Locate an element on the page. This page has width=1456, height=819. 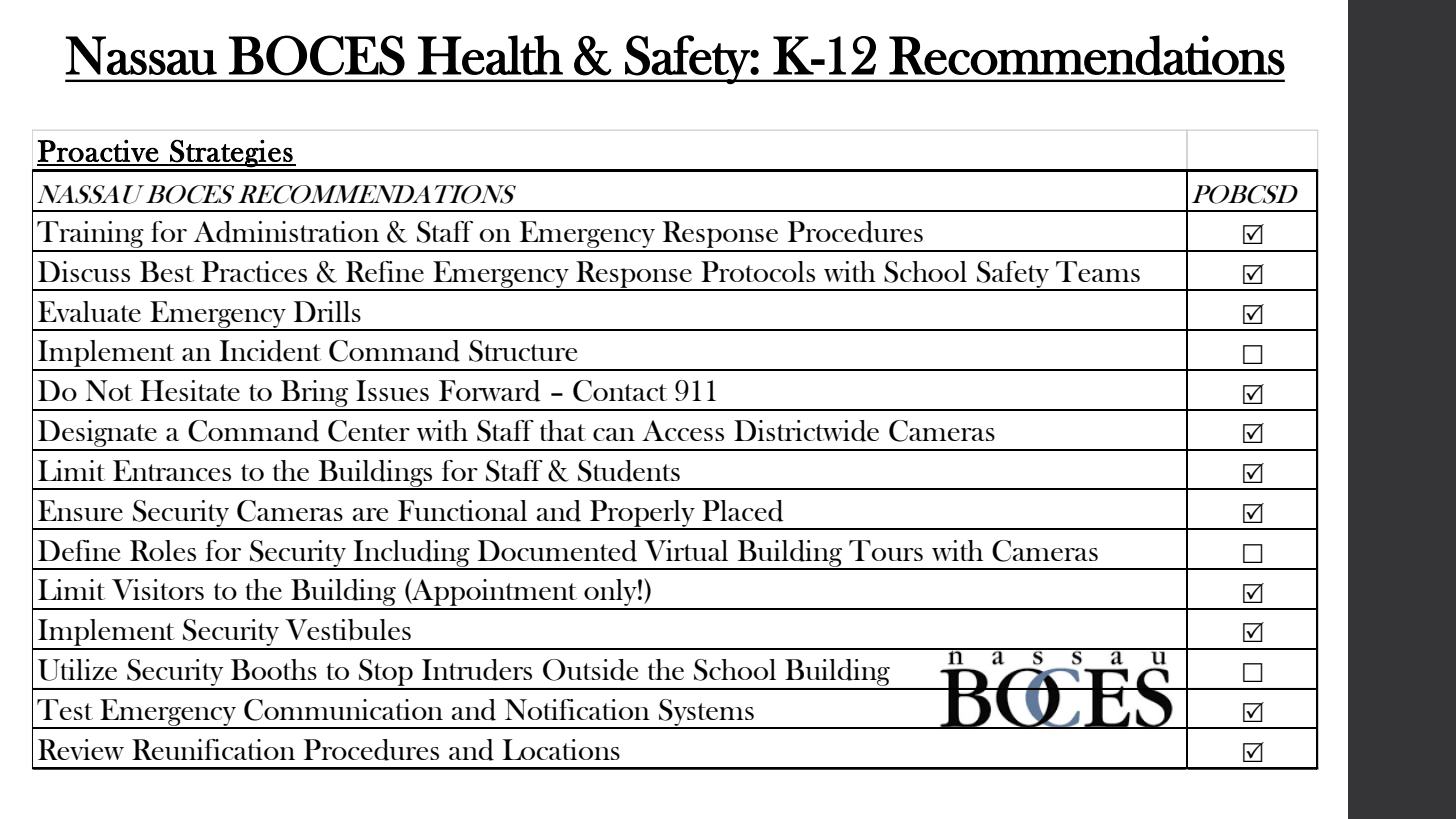
Hesitate is located at coordinates (190, 390).
